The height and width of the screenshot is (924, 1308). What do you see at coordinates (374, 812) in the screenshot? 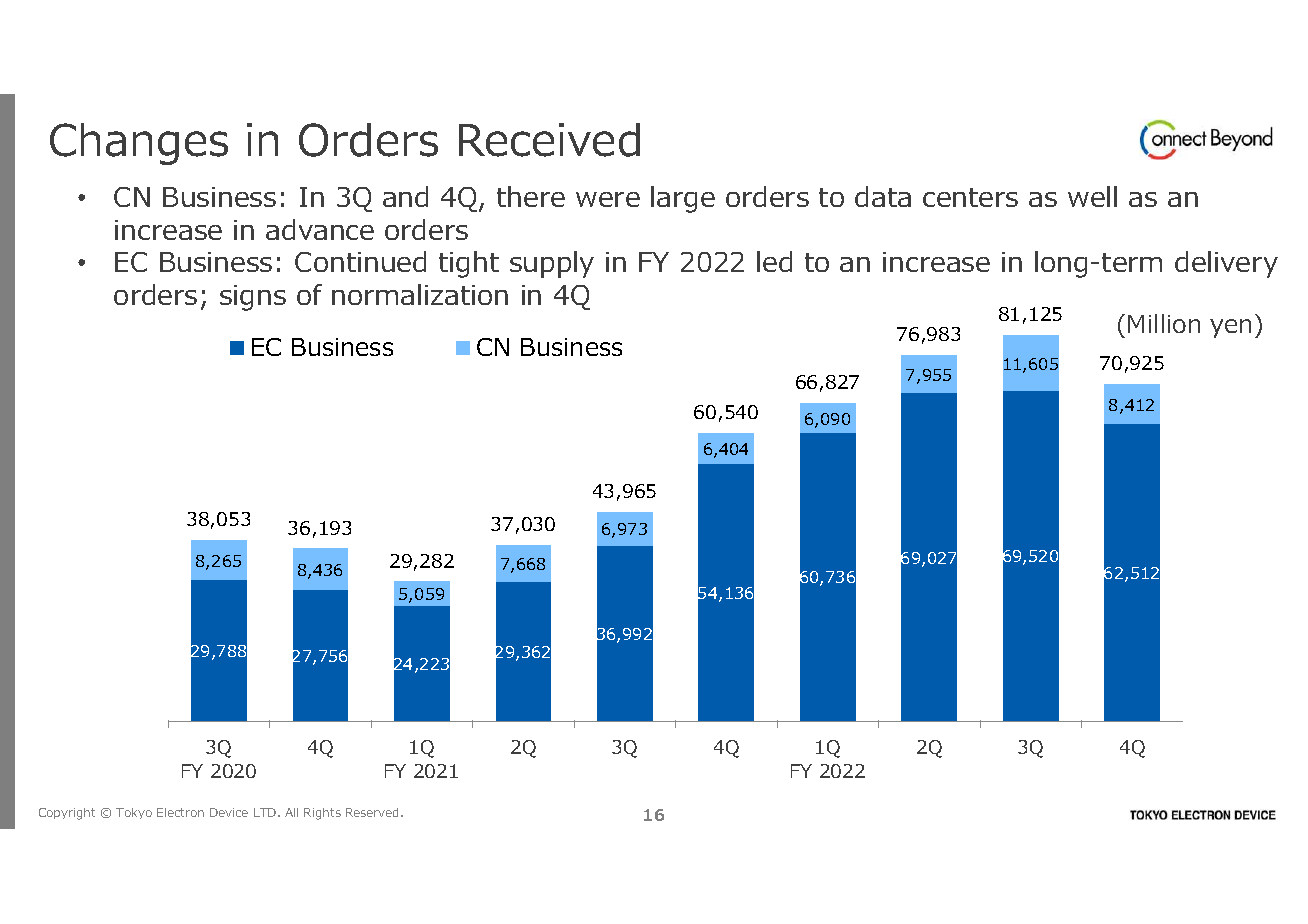
I see `Reserved` at bounding box center [374, 812].
